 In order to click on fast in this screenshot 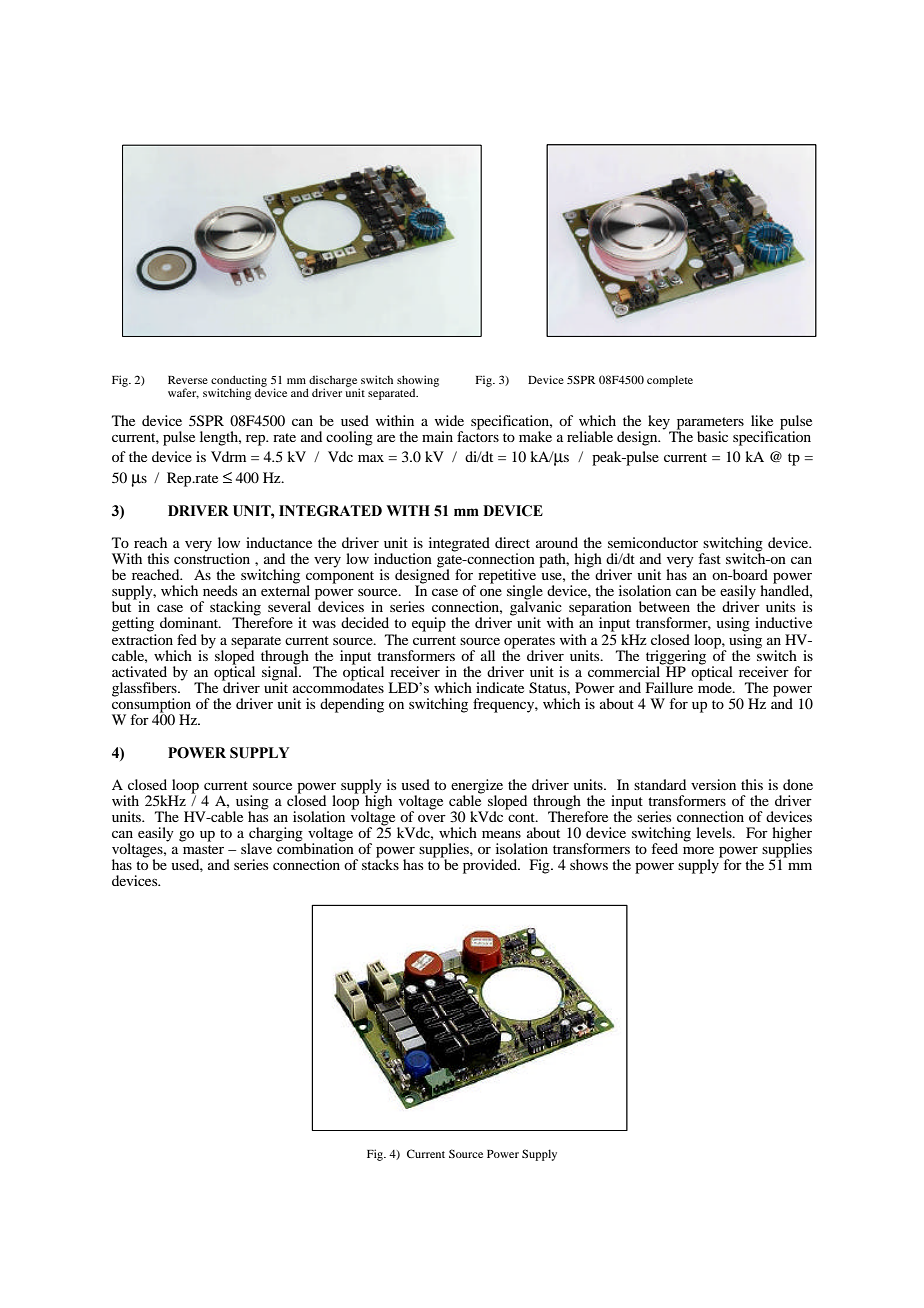, I will do `click(710, 558)`.
